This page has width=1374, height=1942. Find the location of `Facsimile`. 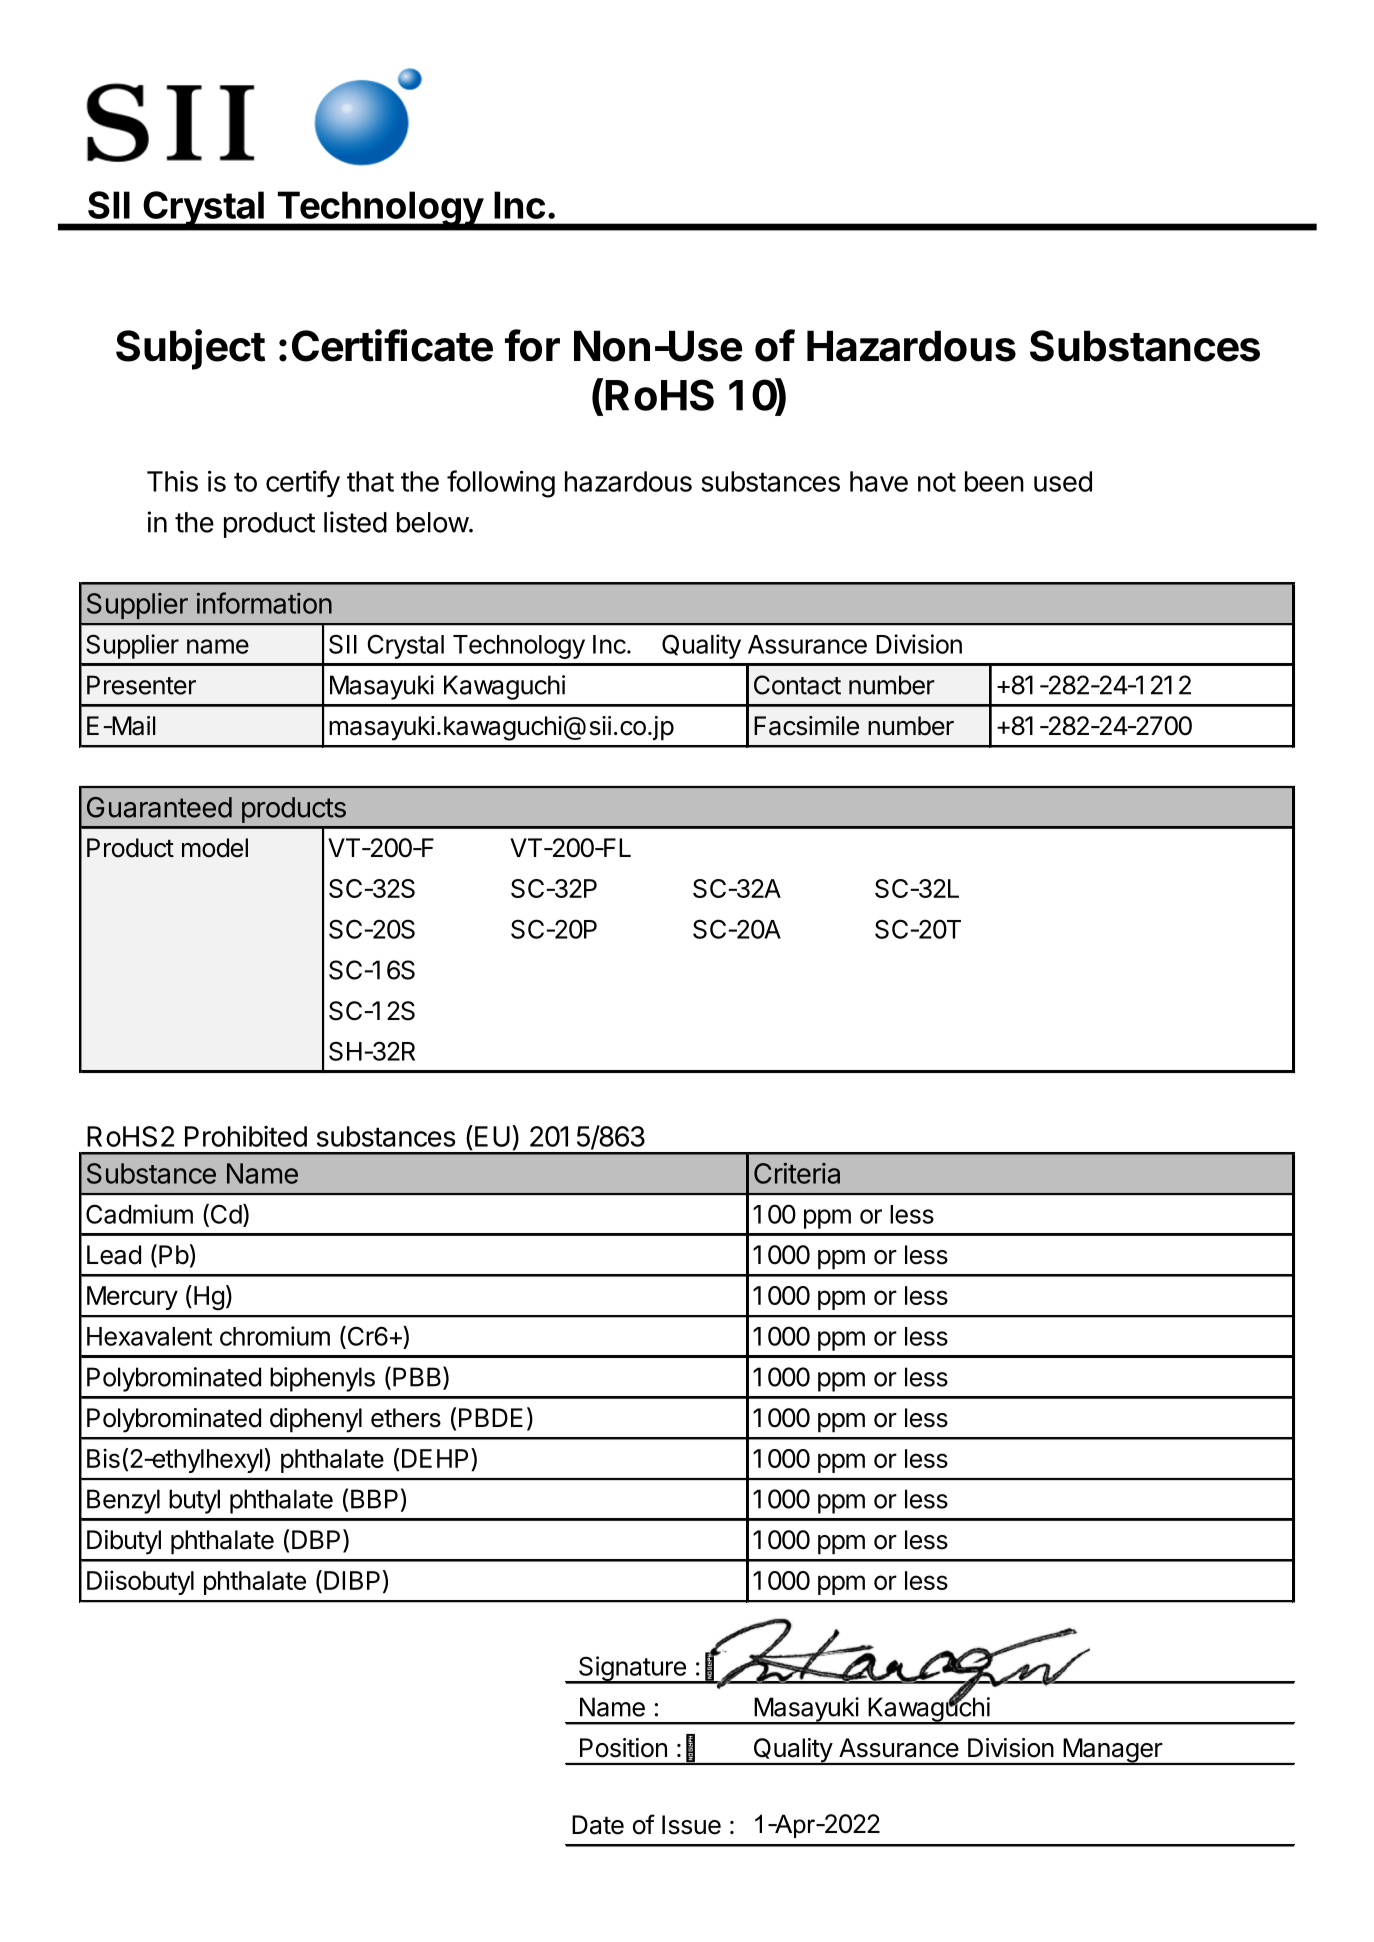

Facsimile is located at coordinates (806, 726).
